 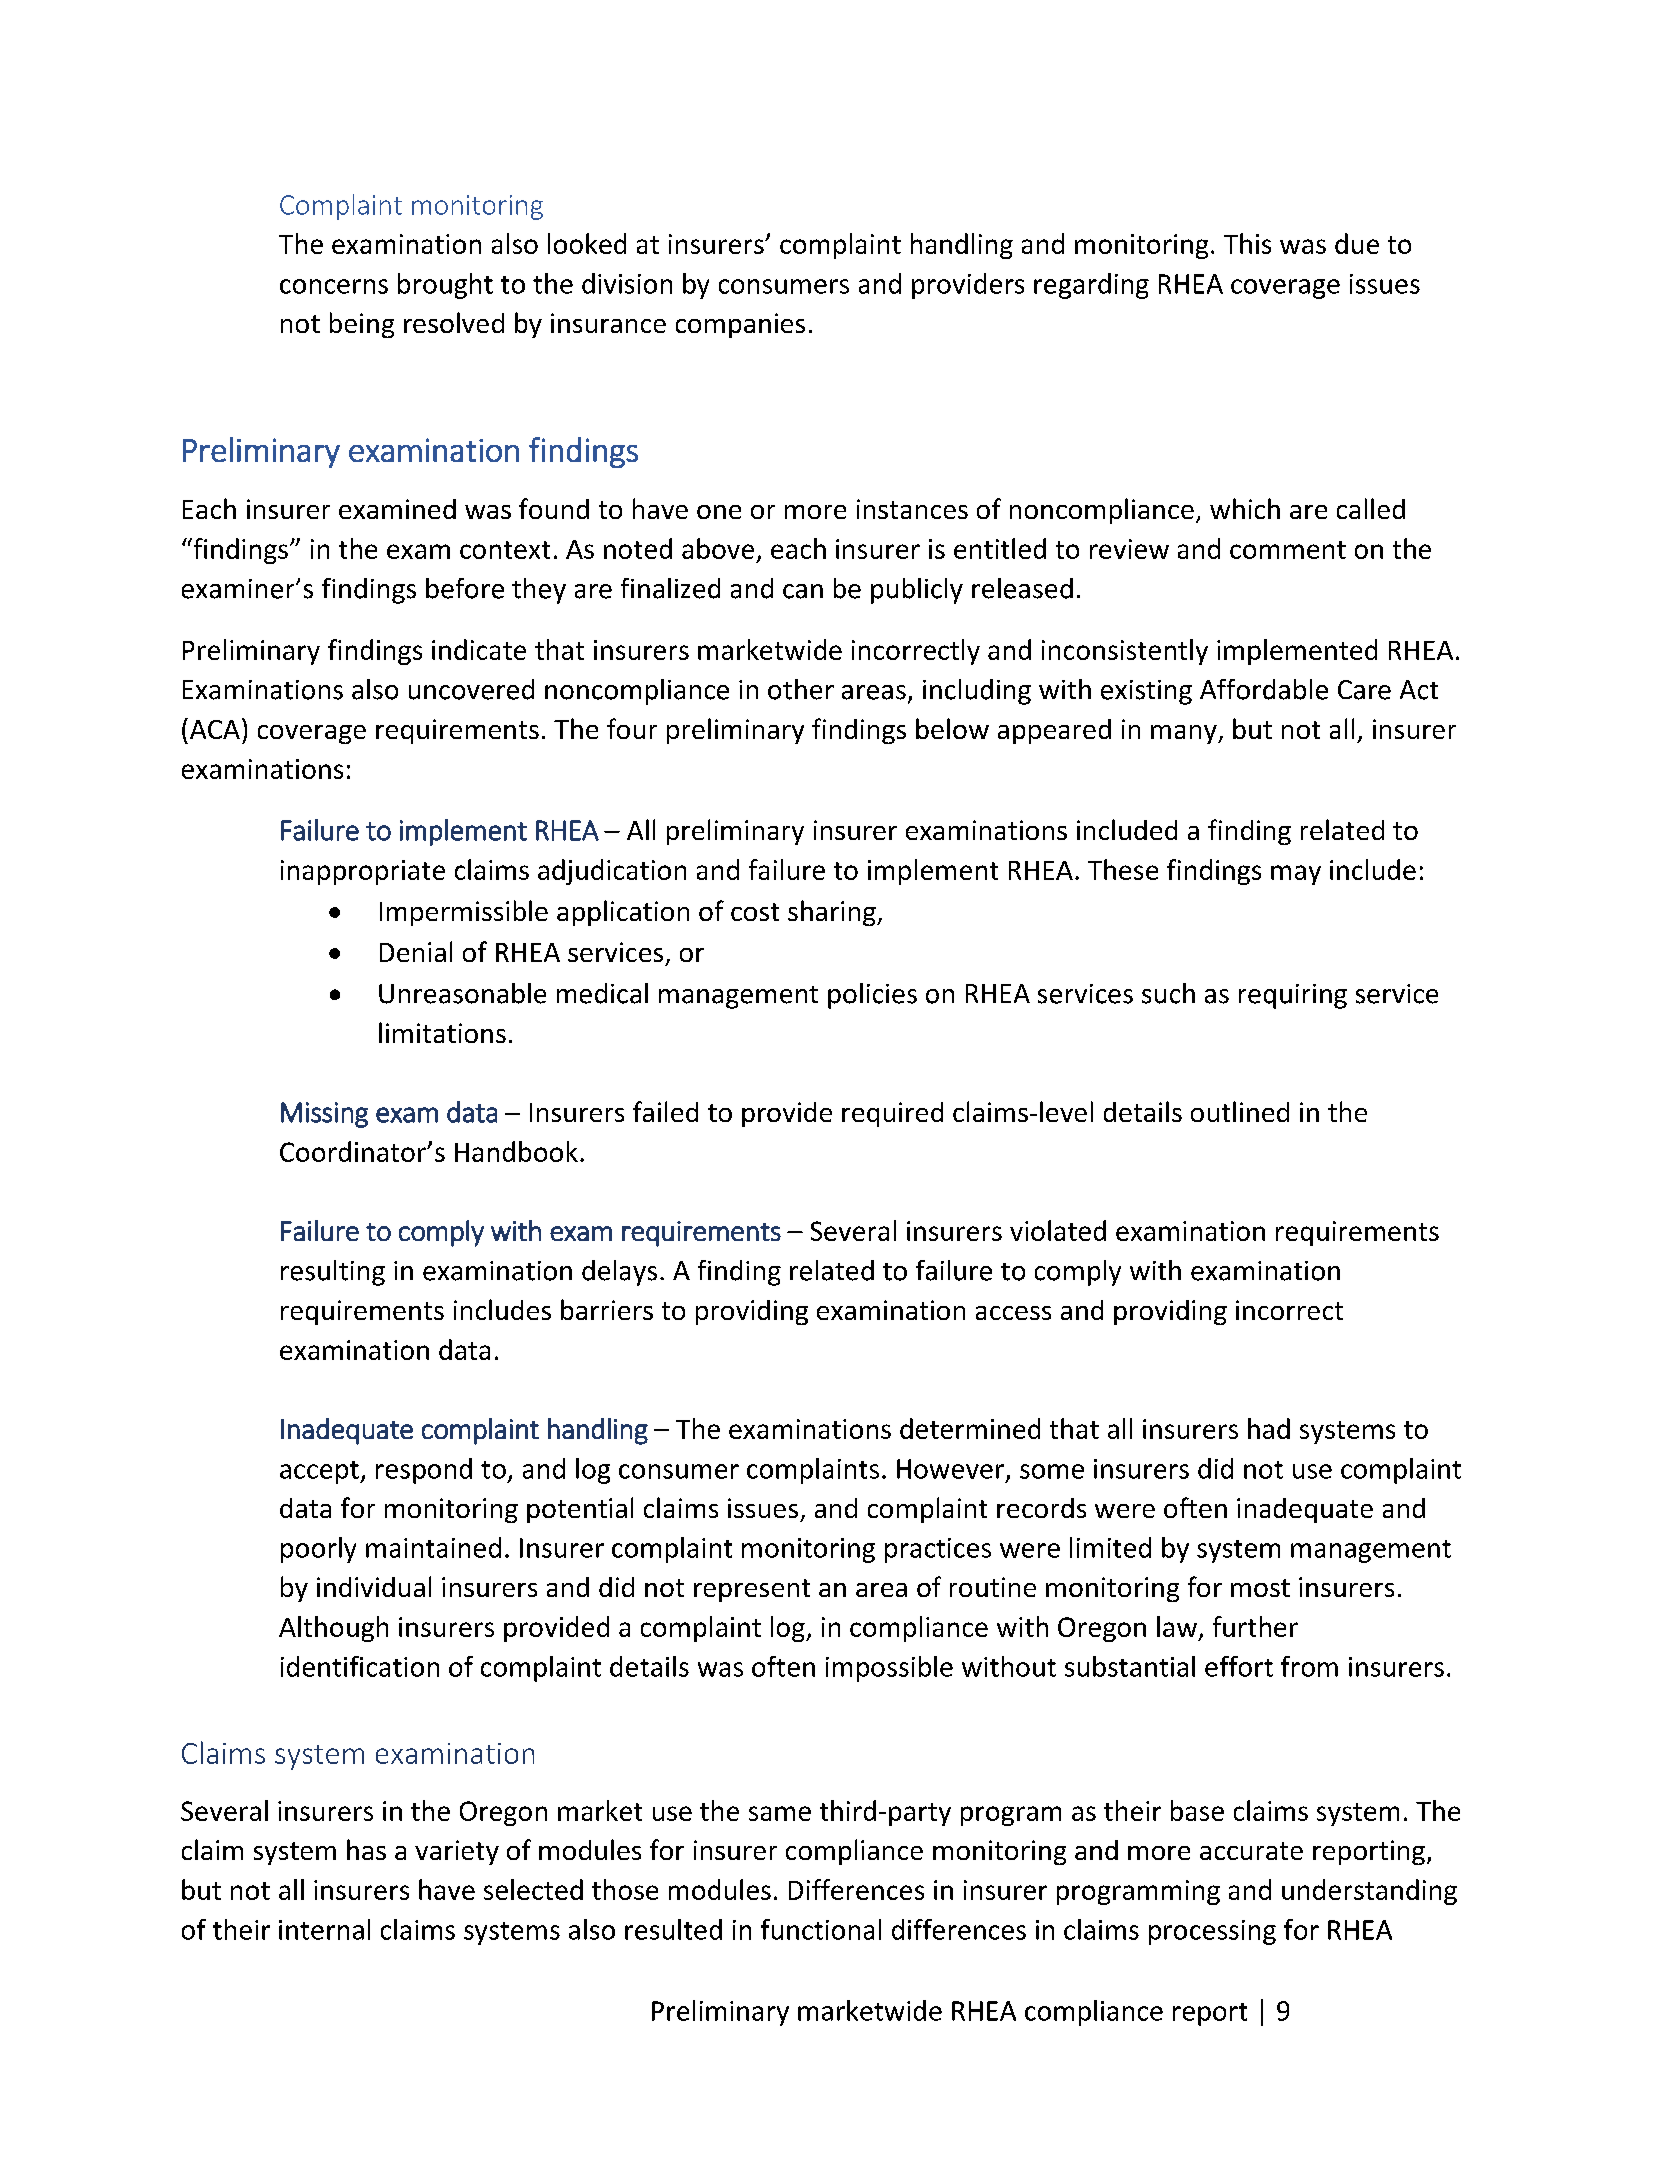 What do you see at coordinates (1296, 875) in the screenshot?
I see `may` at bounding box center [1296, 875].
